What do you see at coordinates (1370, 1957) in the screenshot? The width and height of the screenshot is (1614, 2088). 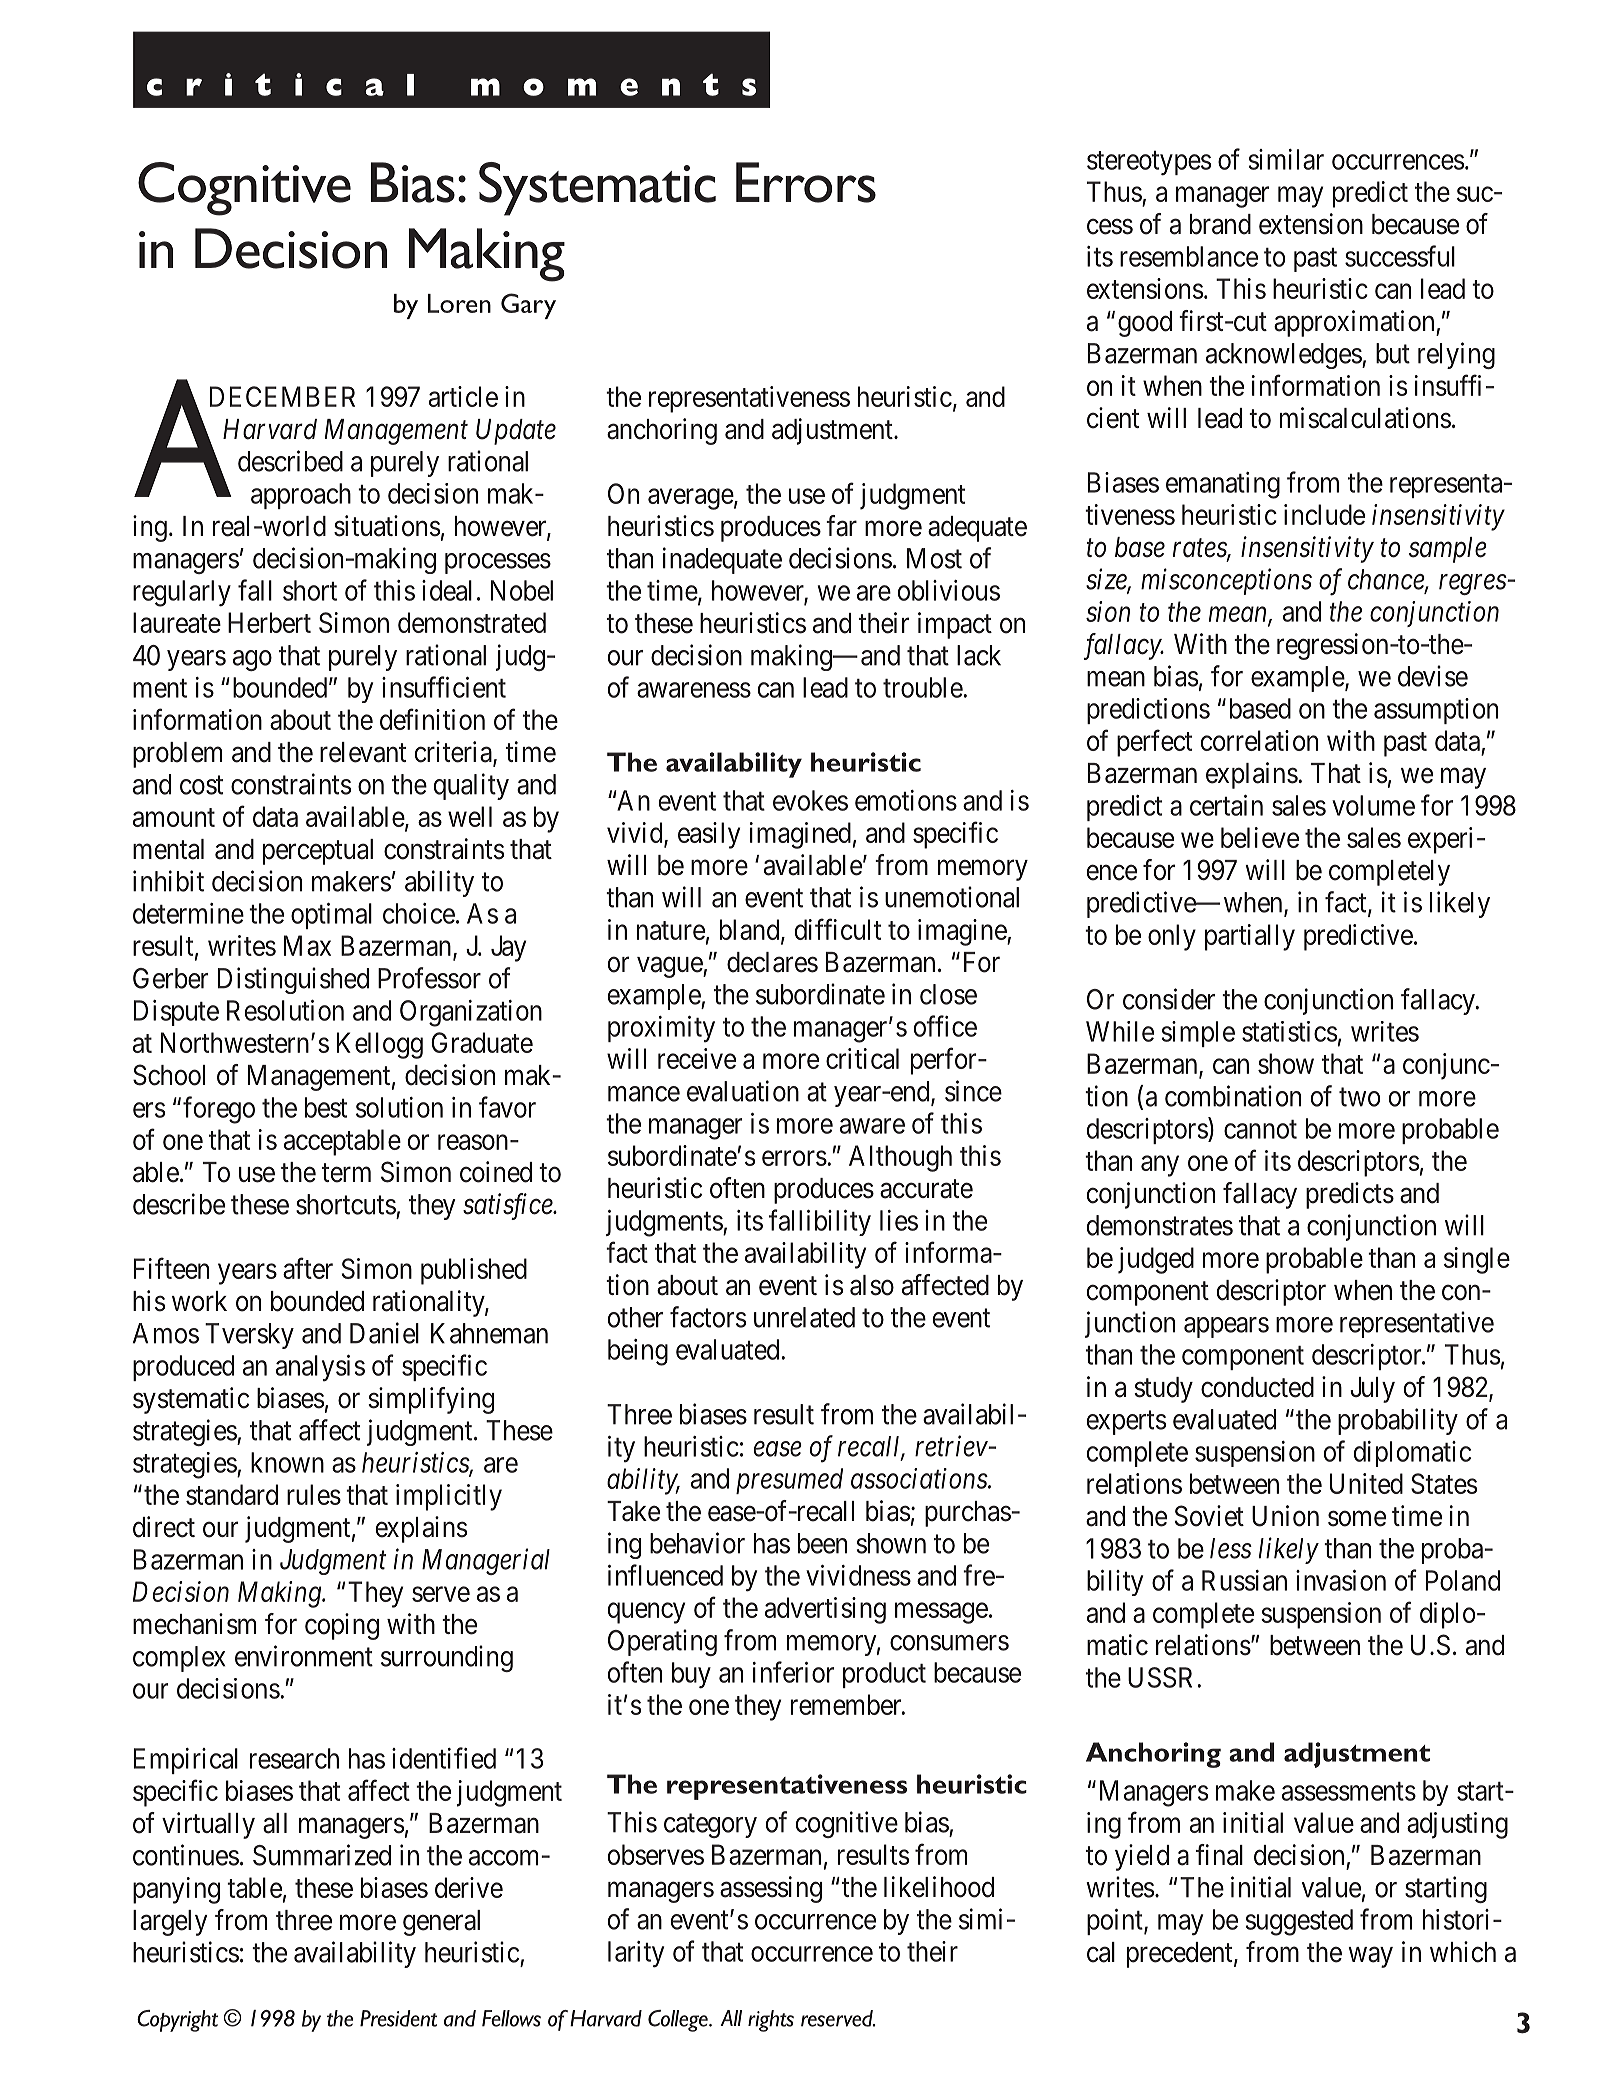 I see `way` at bounding box center [1370, 1957].
